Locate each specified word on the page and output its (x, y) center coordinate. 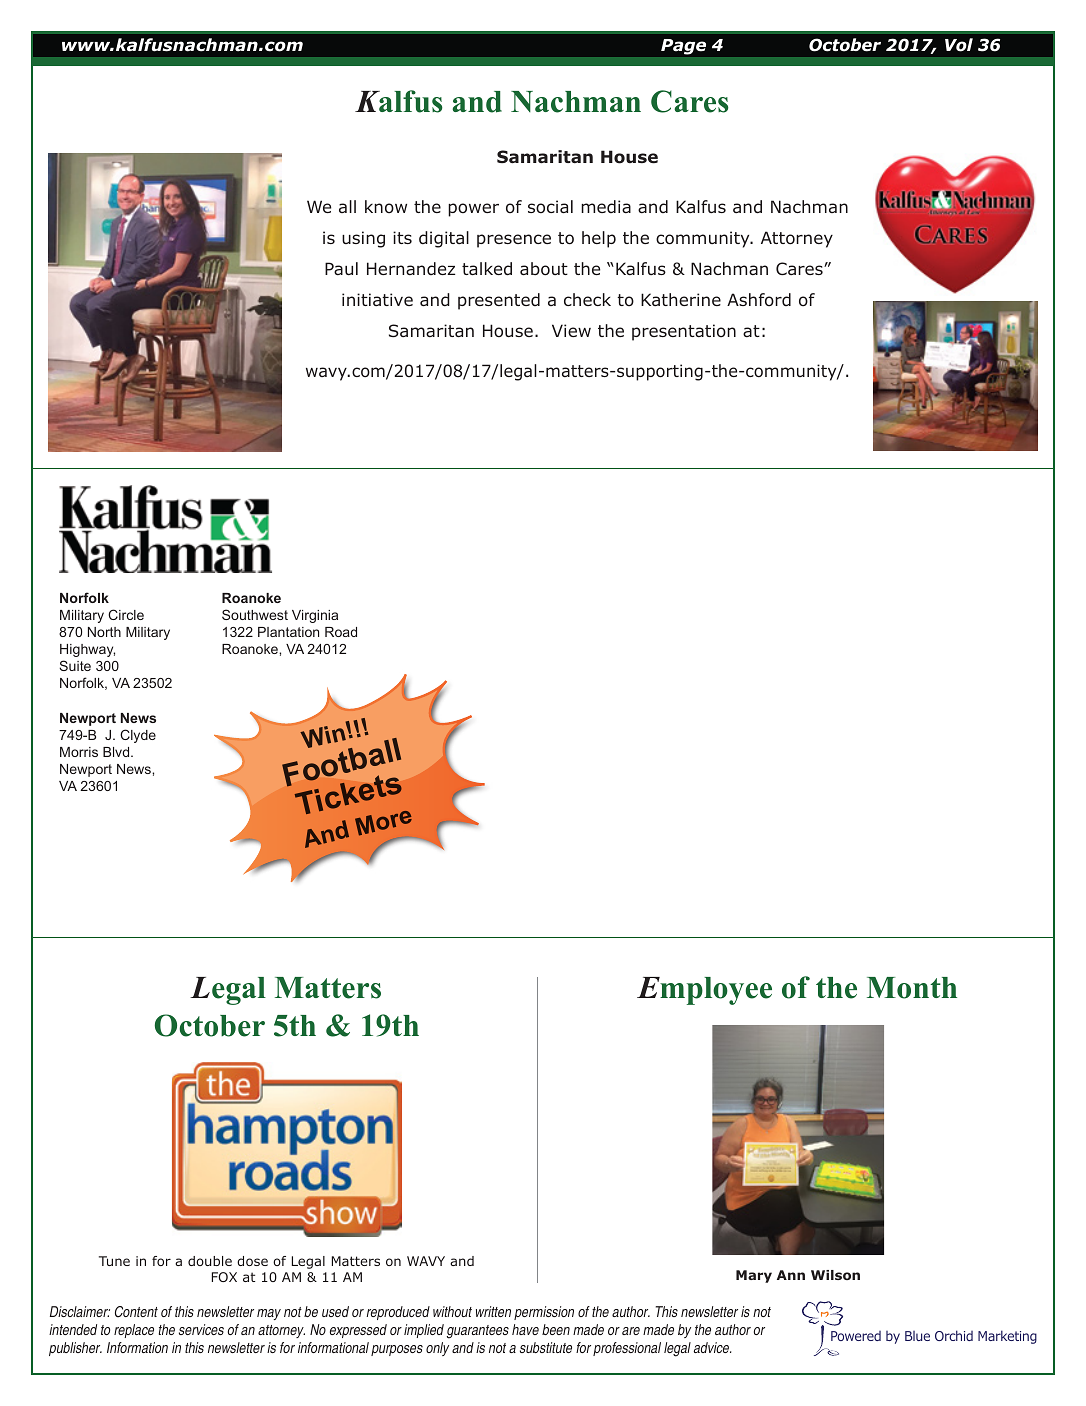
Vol (959, 45)
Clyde (138, 736)
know (386, 206)
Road (341, 632)
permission (544, 1313)
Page (683, 47)
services (201, 1329)
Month (912, 988)
